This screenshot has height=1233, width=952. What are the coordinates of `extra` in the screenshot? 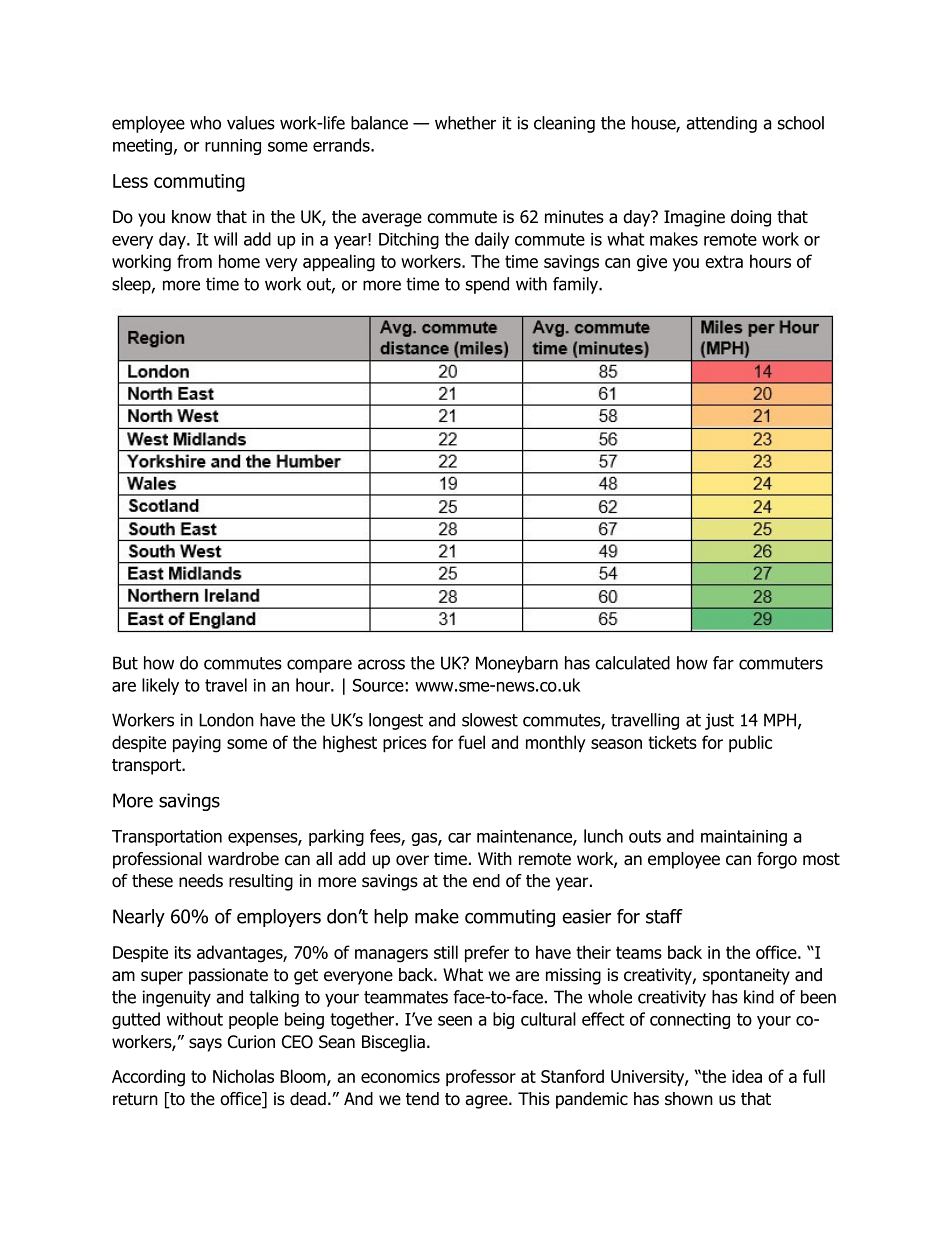 It's located at (724, 261).
